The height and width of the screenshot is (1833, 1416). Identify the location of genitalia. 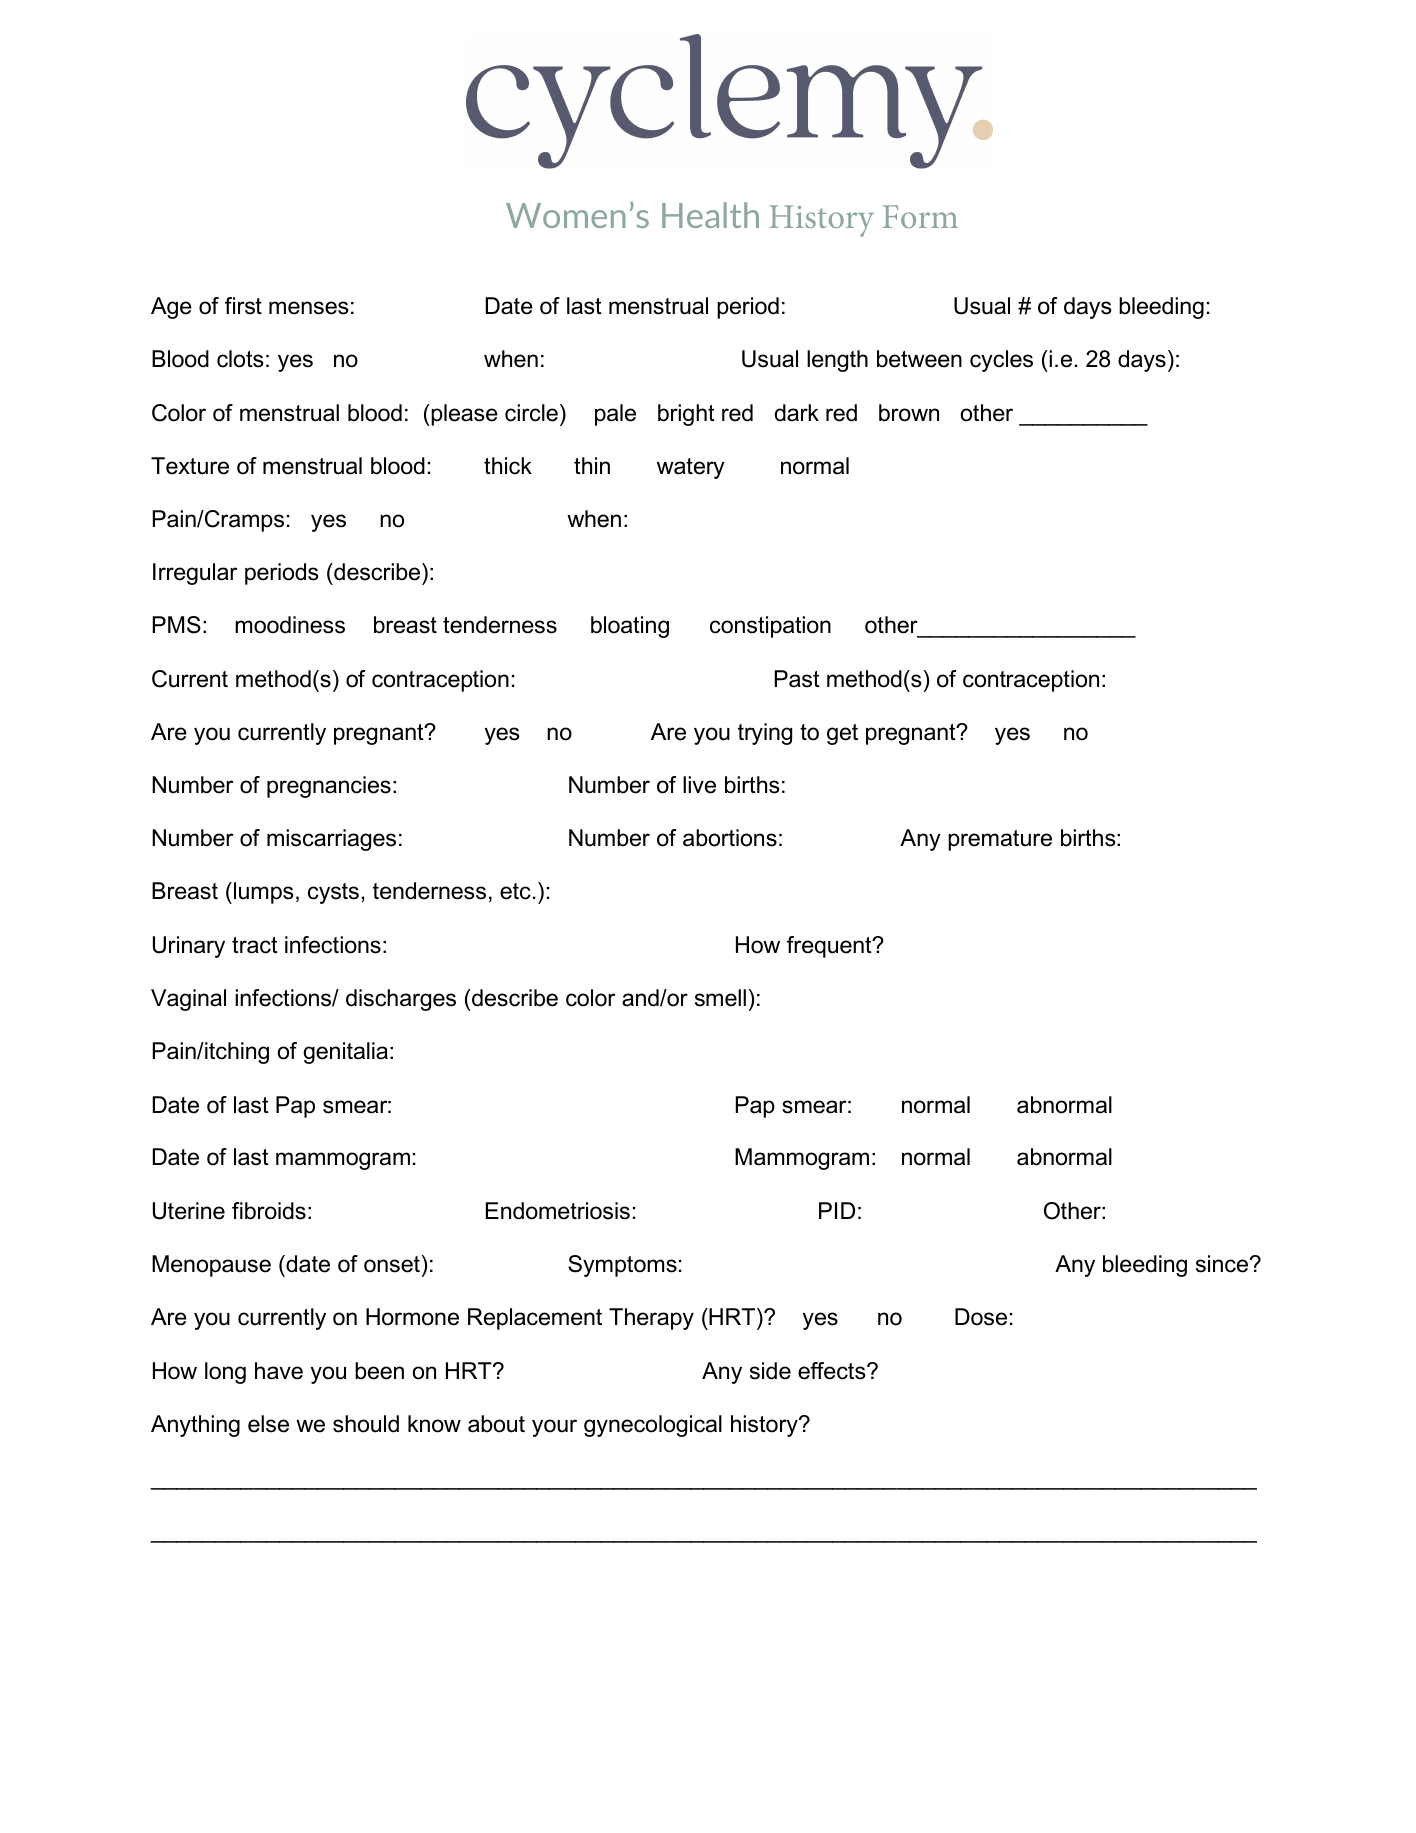
(345, 1053).
